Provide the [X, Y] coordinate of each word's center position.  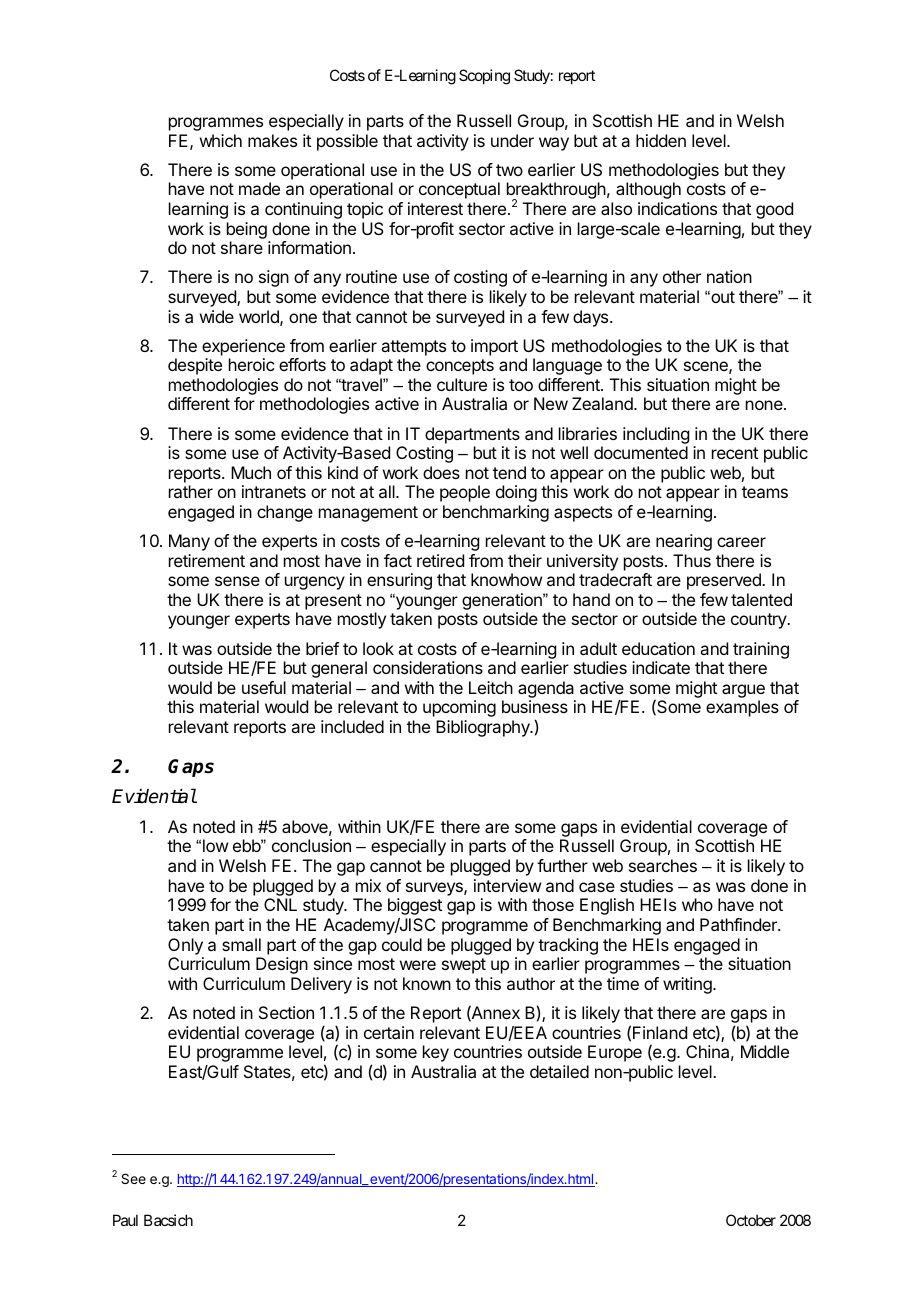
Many [189, 542]
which [221, 140]
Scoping [484, 77]
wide [217, 316]
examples [742, 708]
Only [185, 946]
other [682, 276]
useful [264, 687]
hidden [661, 140]
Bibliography [484, 728]
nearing [684, 542]
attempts [413, 348]
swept [464, 966]
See [133, 1178]
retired [440, 560]
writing [688, 985]
